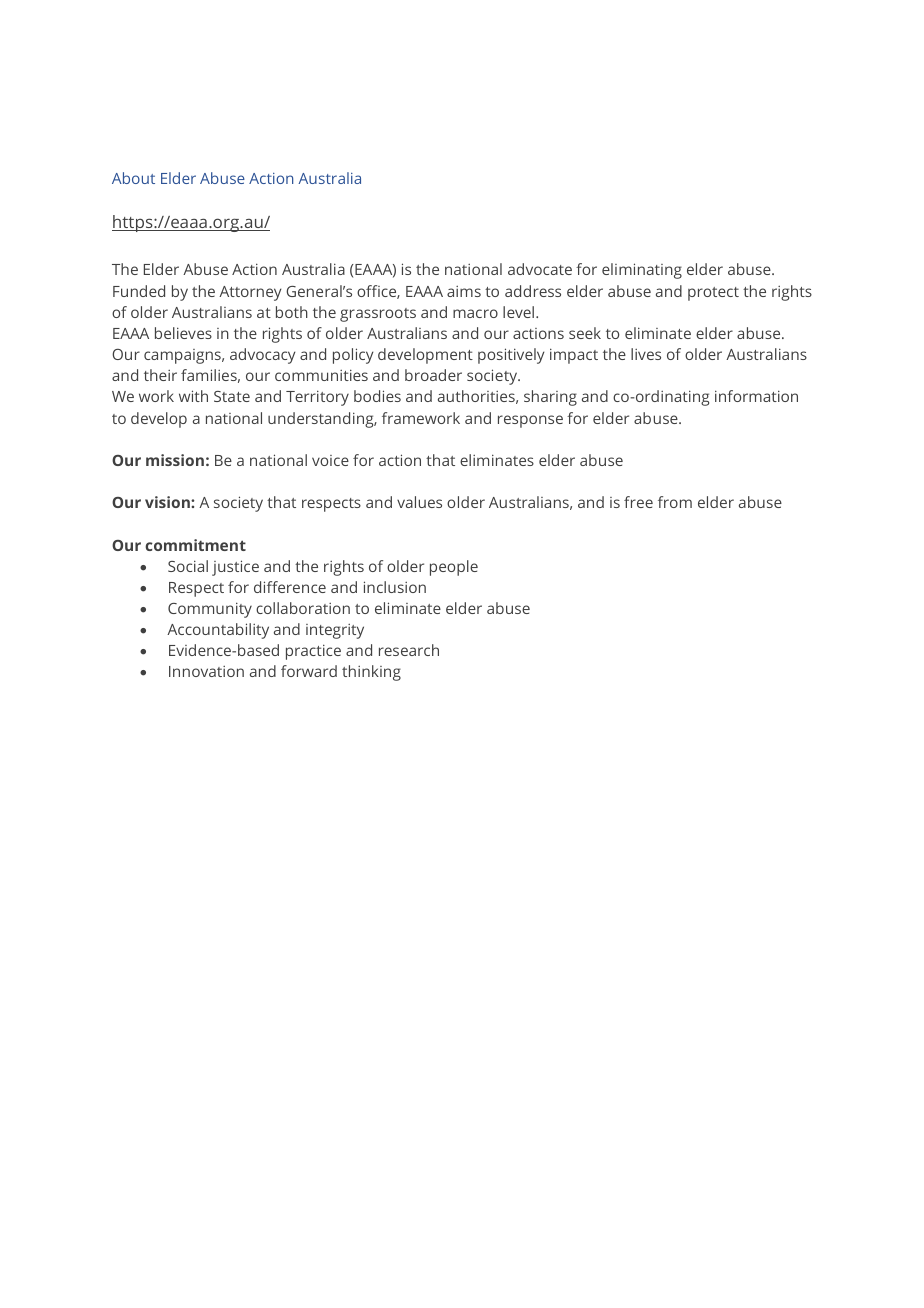  What do you see at coordinates (206, 671) in the screenshot?
I see `Innovation` at bounding box center [206, 671].
